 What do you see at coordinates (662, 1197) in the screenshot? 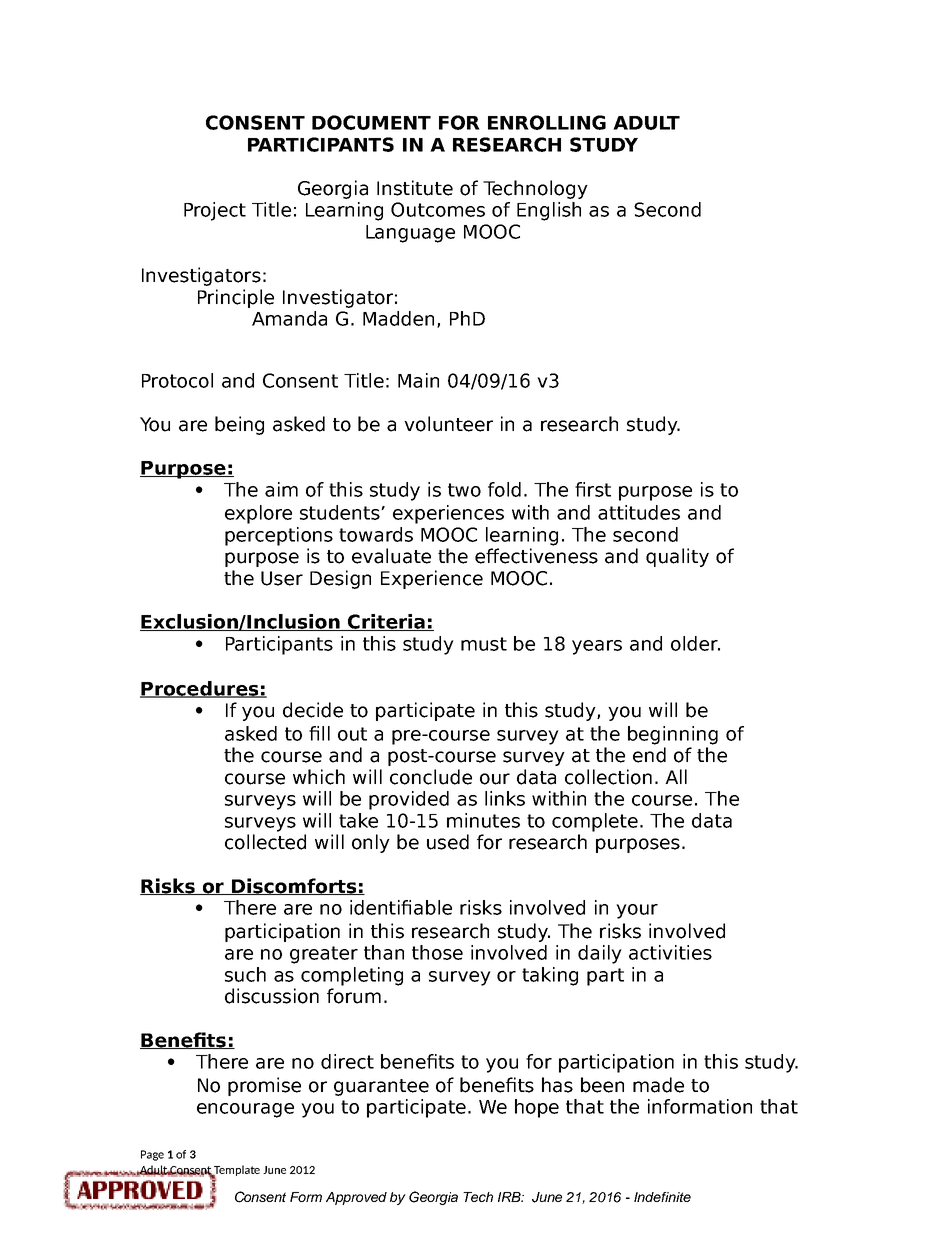
I see `Indefinite` at bounding box center [662, 1197].
